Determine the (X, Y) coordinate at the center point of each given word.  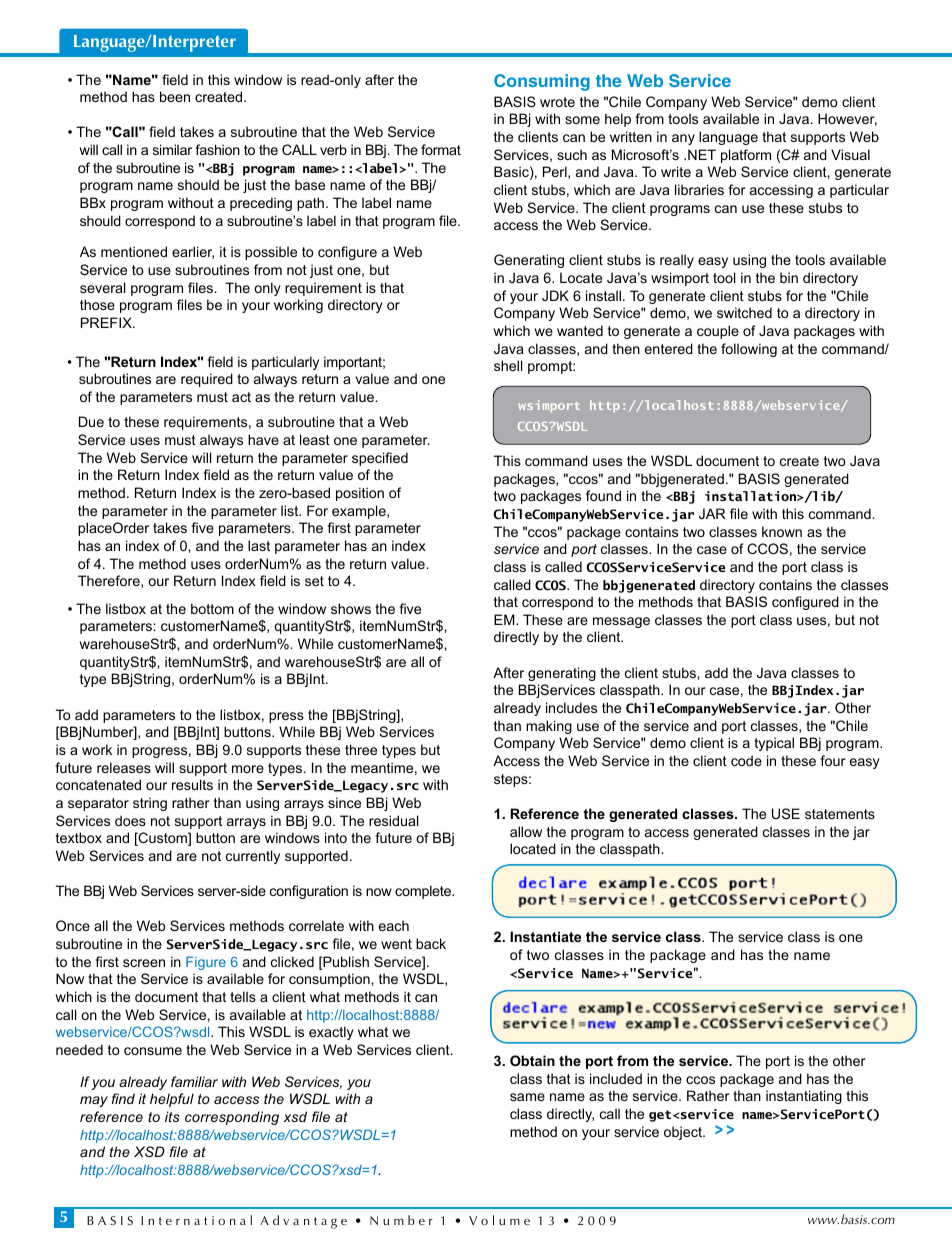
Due (91, 421)
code (746, 760)
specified (380, 459)
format (441, 149)
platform (746, 156)
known (782, 531)
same (527, 1097)
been (175, 96)
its (172, 1116)
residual (393, 820)
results (192, 784)
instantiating (804, 1097)
